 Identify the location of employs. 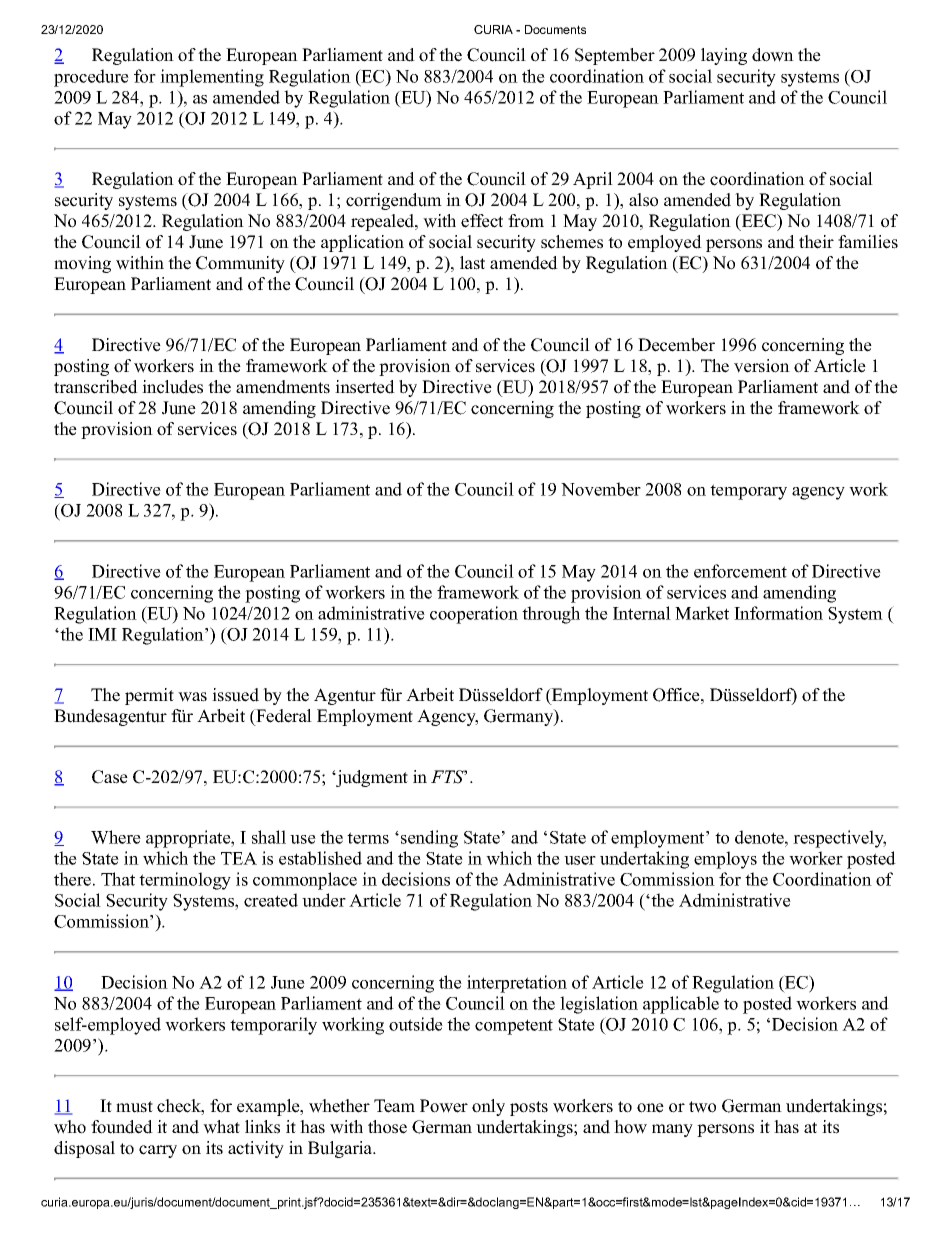
(725, 860).
